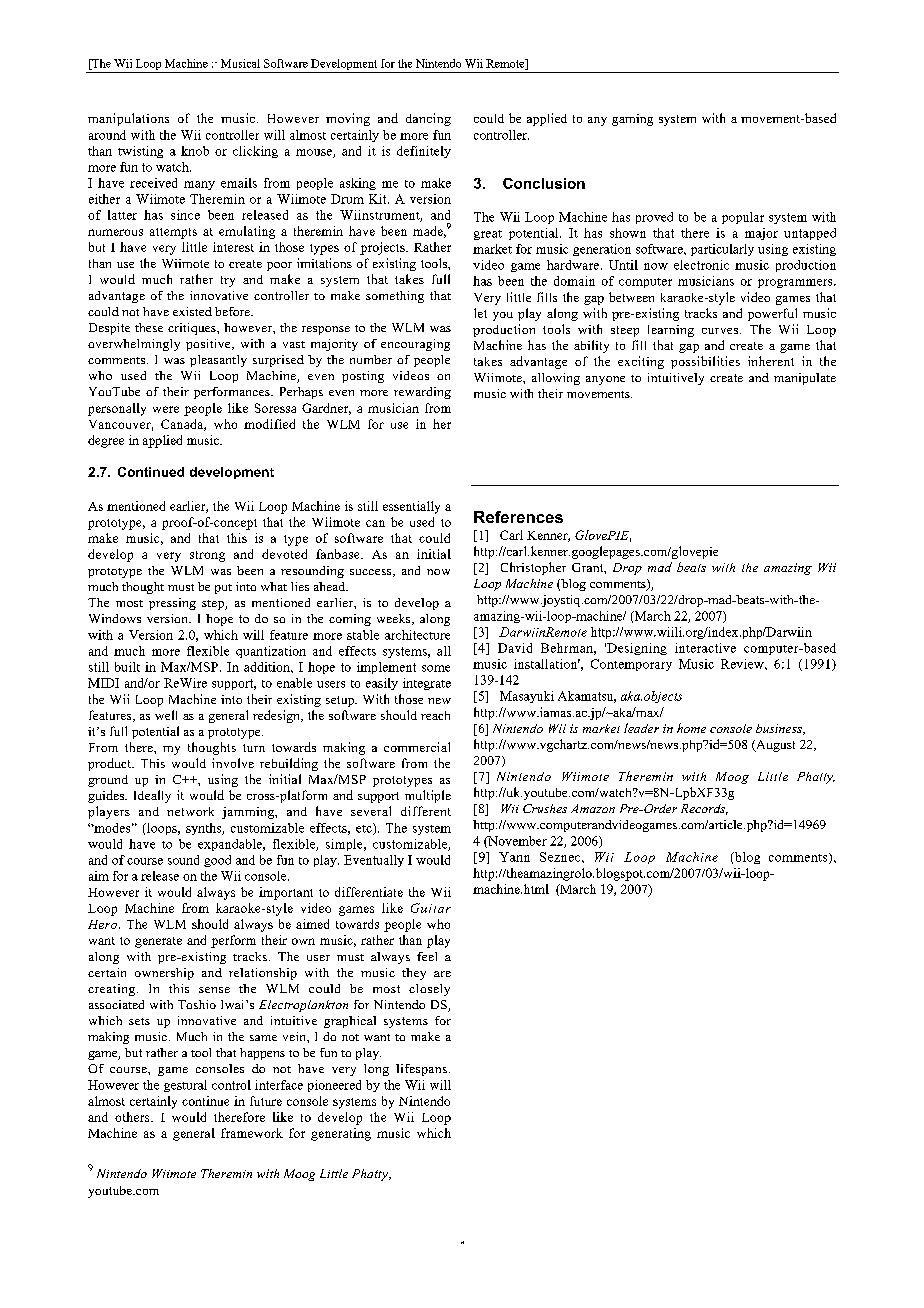 The image size is (924, 1308). I want to click on manipulate, so click(805, 379).
